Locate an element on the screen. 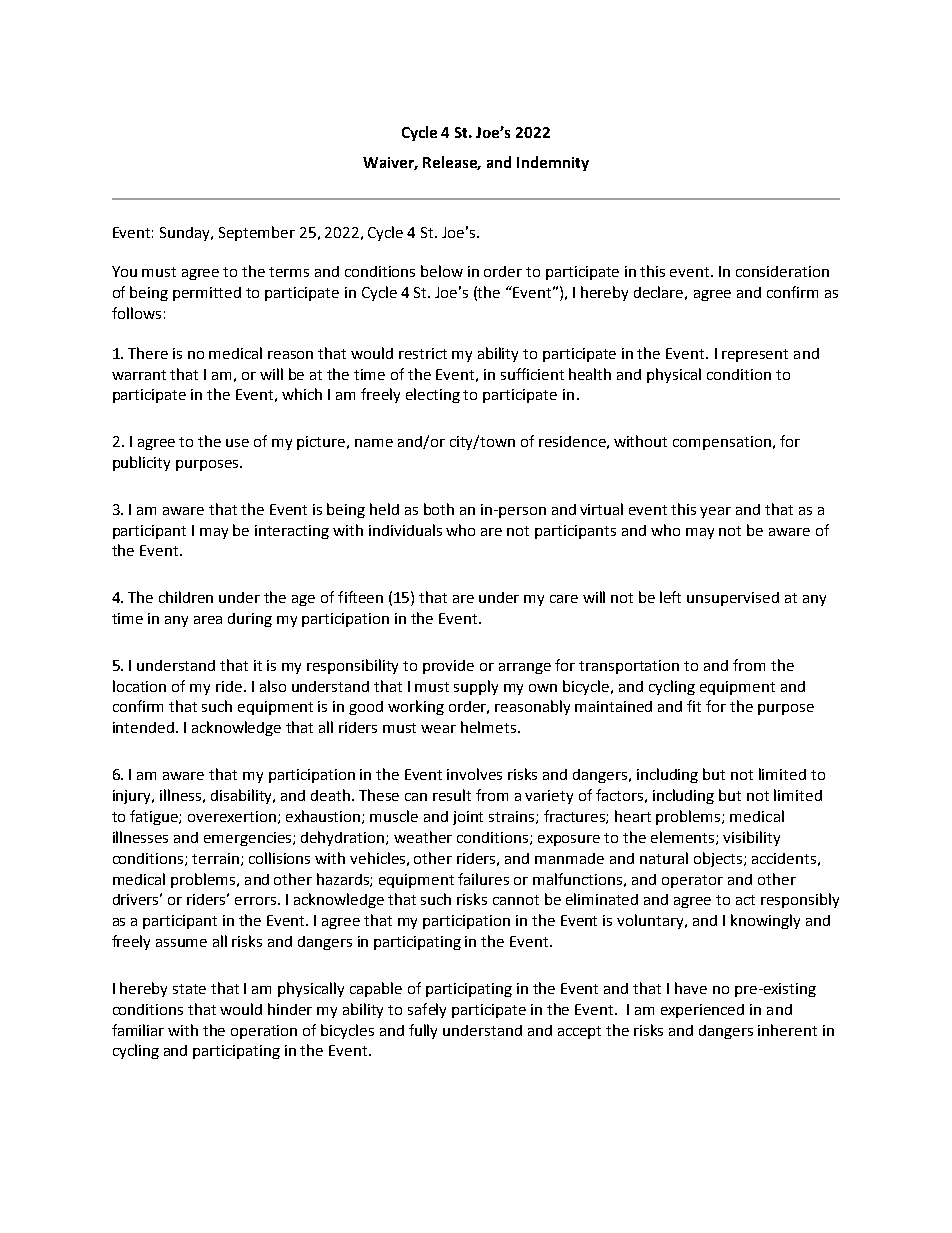 The width and height of the screenshot is (952, 1233). Indemnity is located at coordinates (553, 163).
